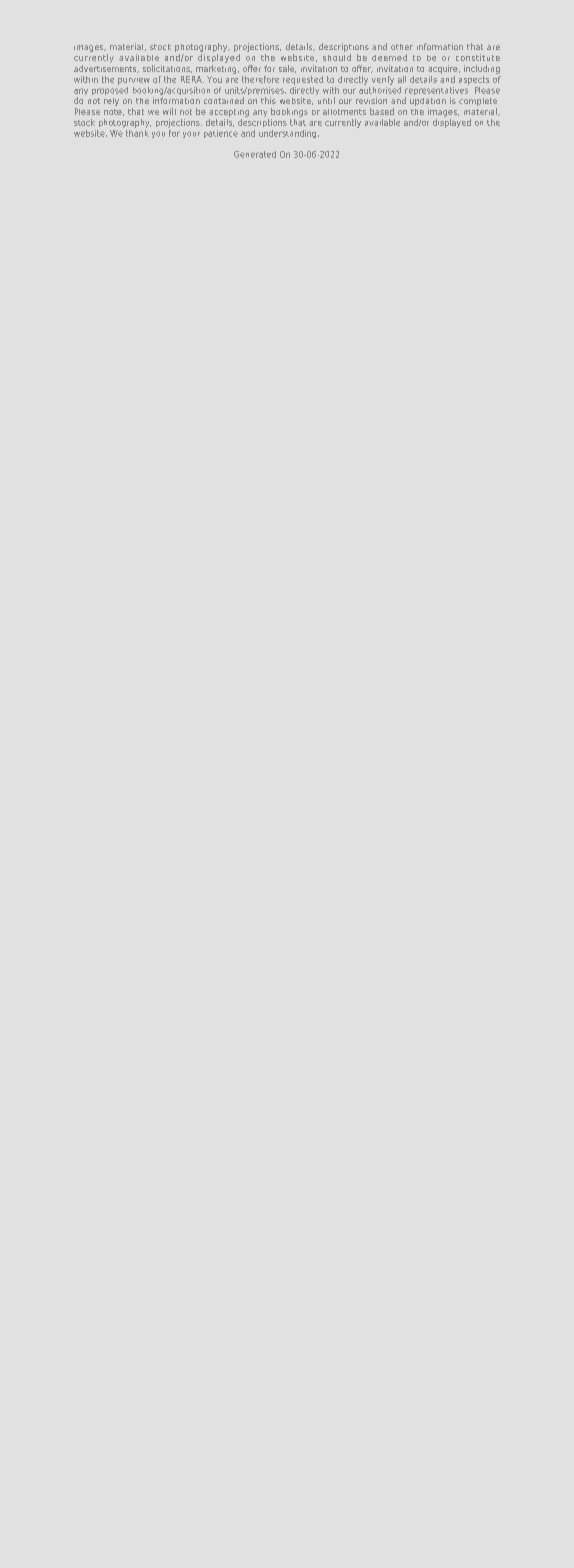 Image resolution: width=574 pixels, height=1568 pixels. What do you see at coordinates (106, 67) in the page?
I see `advertisements` at bounding box center [106, 67].
